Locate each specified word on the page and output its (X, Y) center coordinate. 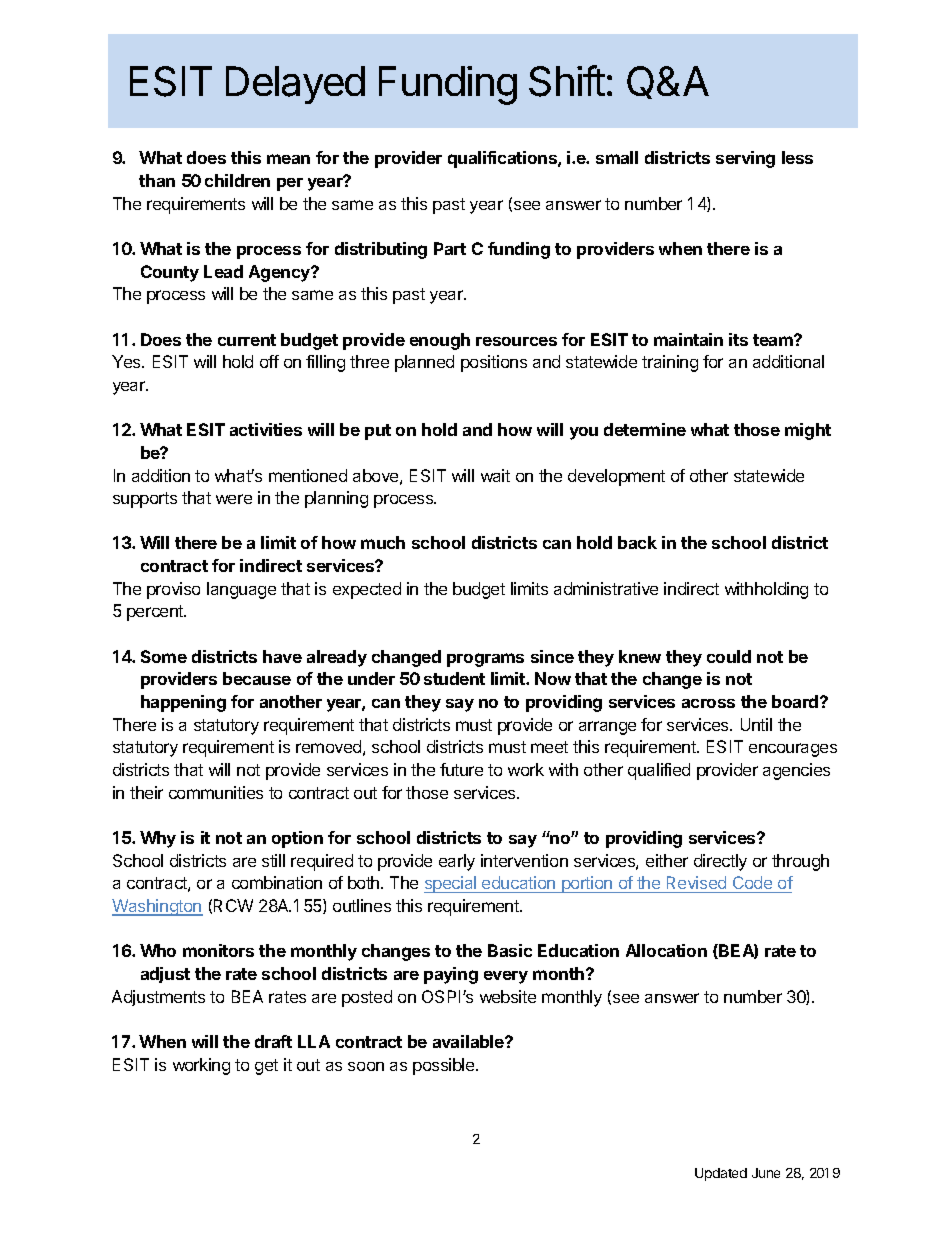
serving (745, 159)
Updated (721, 1174)
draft (273, 1041)
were (234, 499)
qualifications (503, 159)
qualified (659, 771)
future (461, 769)
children (237, 180)
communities (216, 792)
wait (495, 475)
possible (445, 1066)
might (808, 431)
